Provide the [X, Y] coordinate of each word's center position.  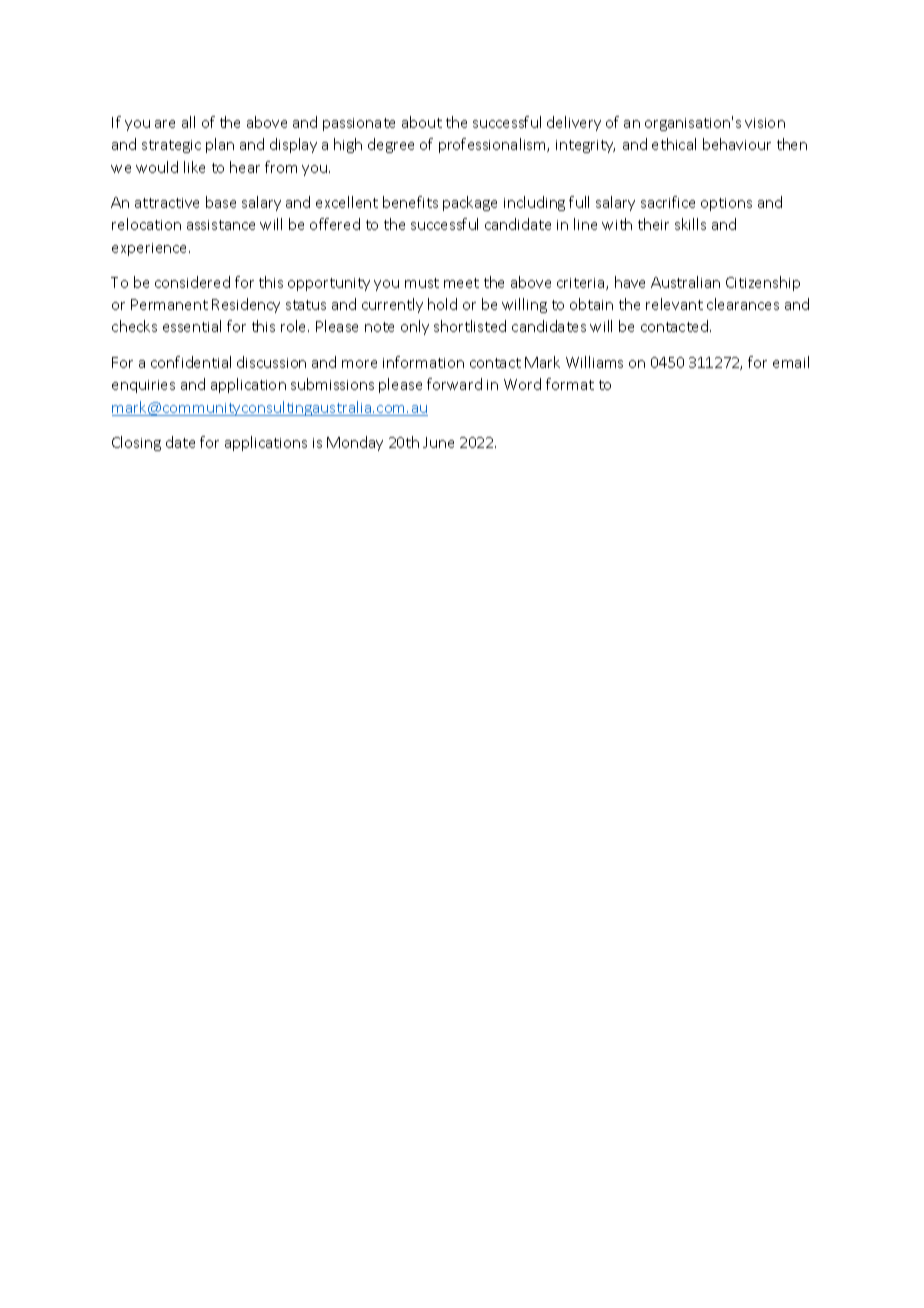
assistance [221, 225]
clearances [743, 304]
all [188, 122]
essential [192, 326]
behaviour [737, 144]
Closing [136, 443]
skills [690, 224]
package [470, 203]
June [438, 442]
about [422, 122]
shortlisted [470, 326]
